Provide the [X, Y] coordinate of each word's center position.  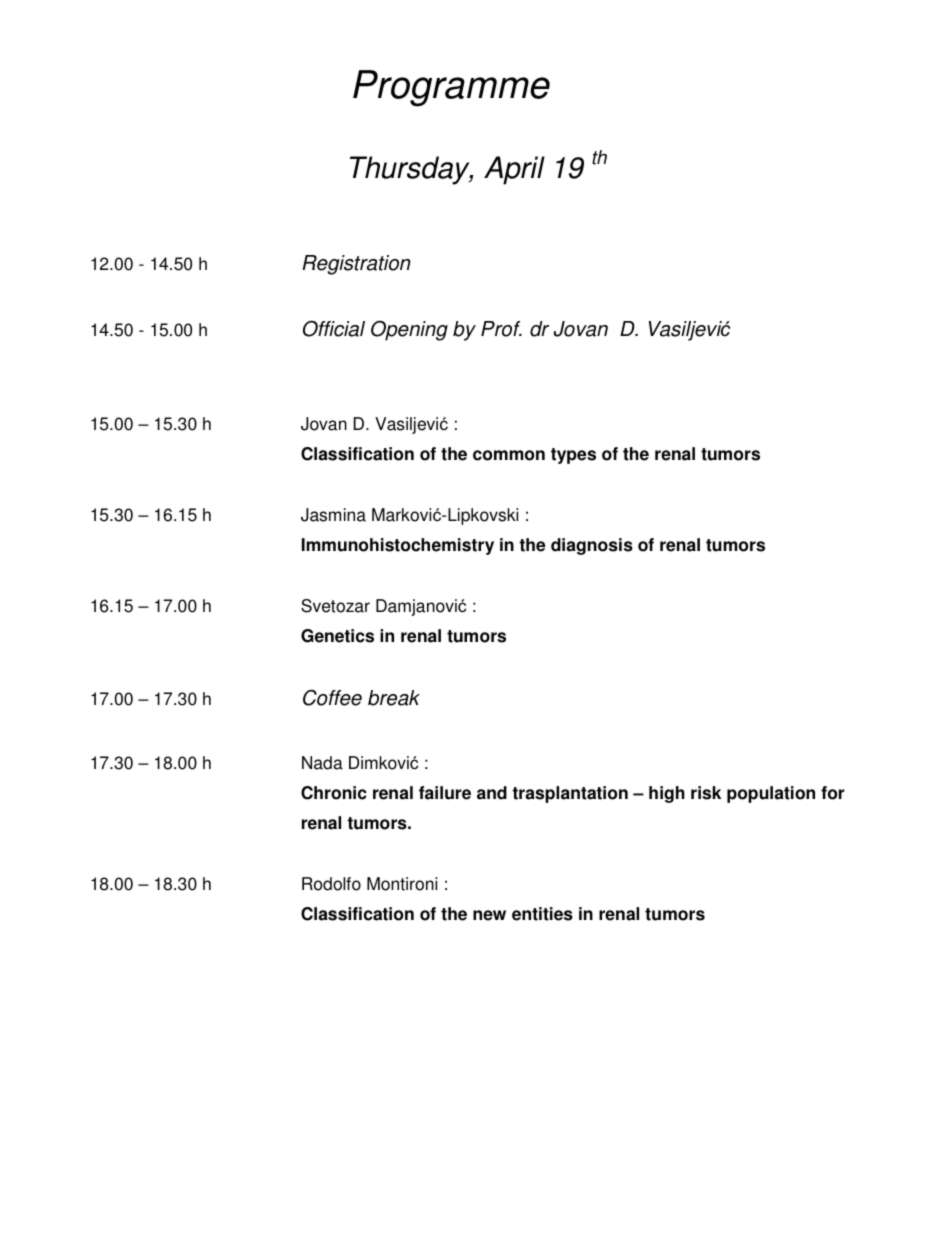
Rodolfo [331, 884]
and [492, 793]
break [394, 698]
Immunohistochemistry [398, 546]
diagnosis [592, 546]
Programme [451, 88]
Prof [501, 329]
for [833, 793]
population [771, 794]
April [514, 170]
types [573, 456]
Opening [409, 330]
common [509, 455]
